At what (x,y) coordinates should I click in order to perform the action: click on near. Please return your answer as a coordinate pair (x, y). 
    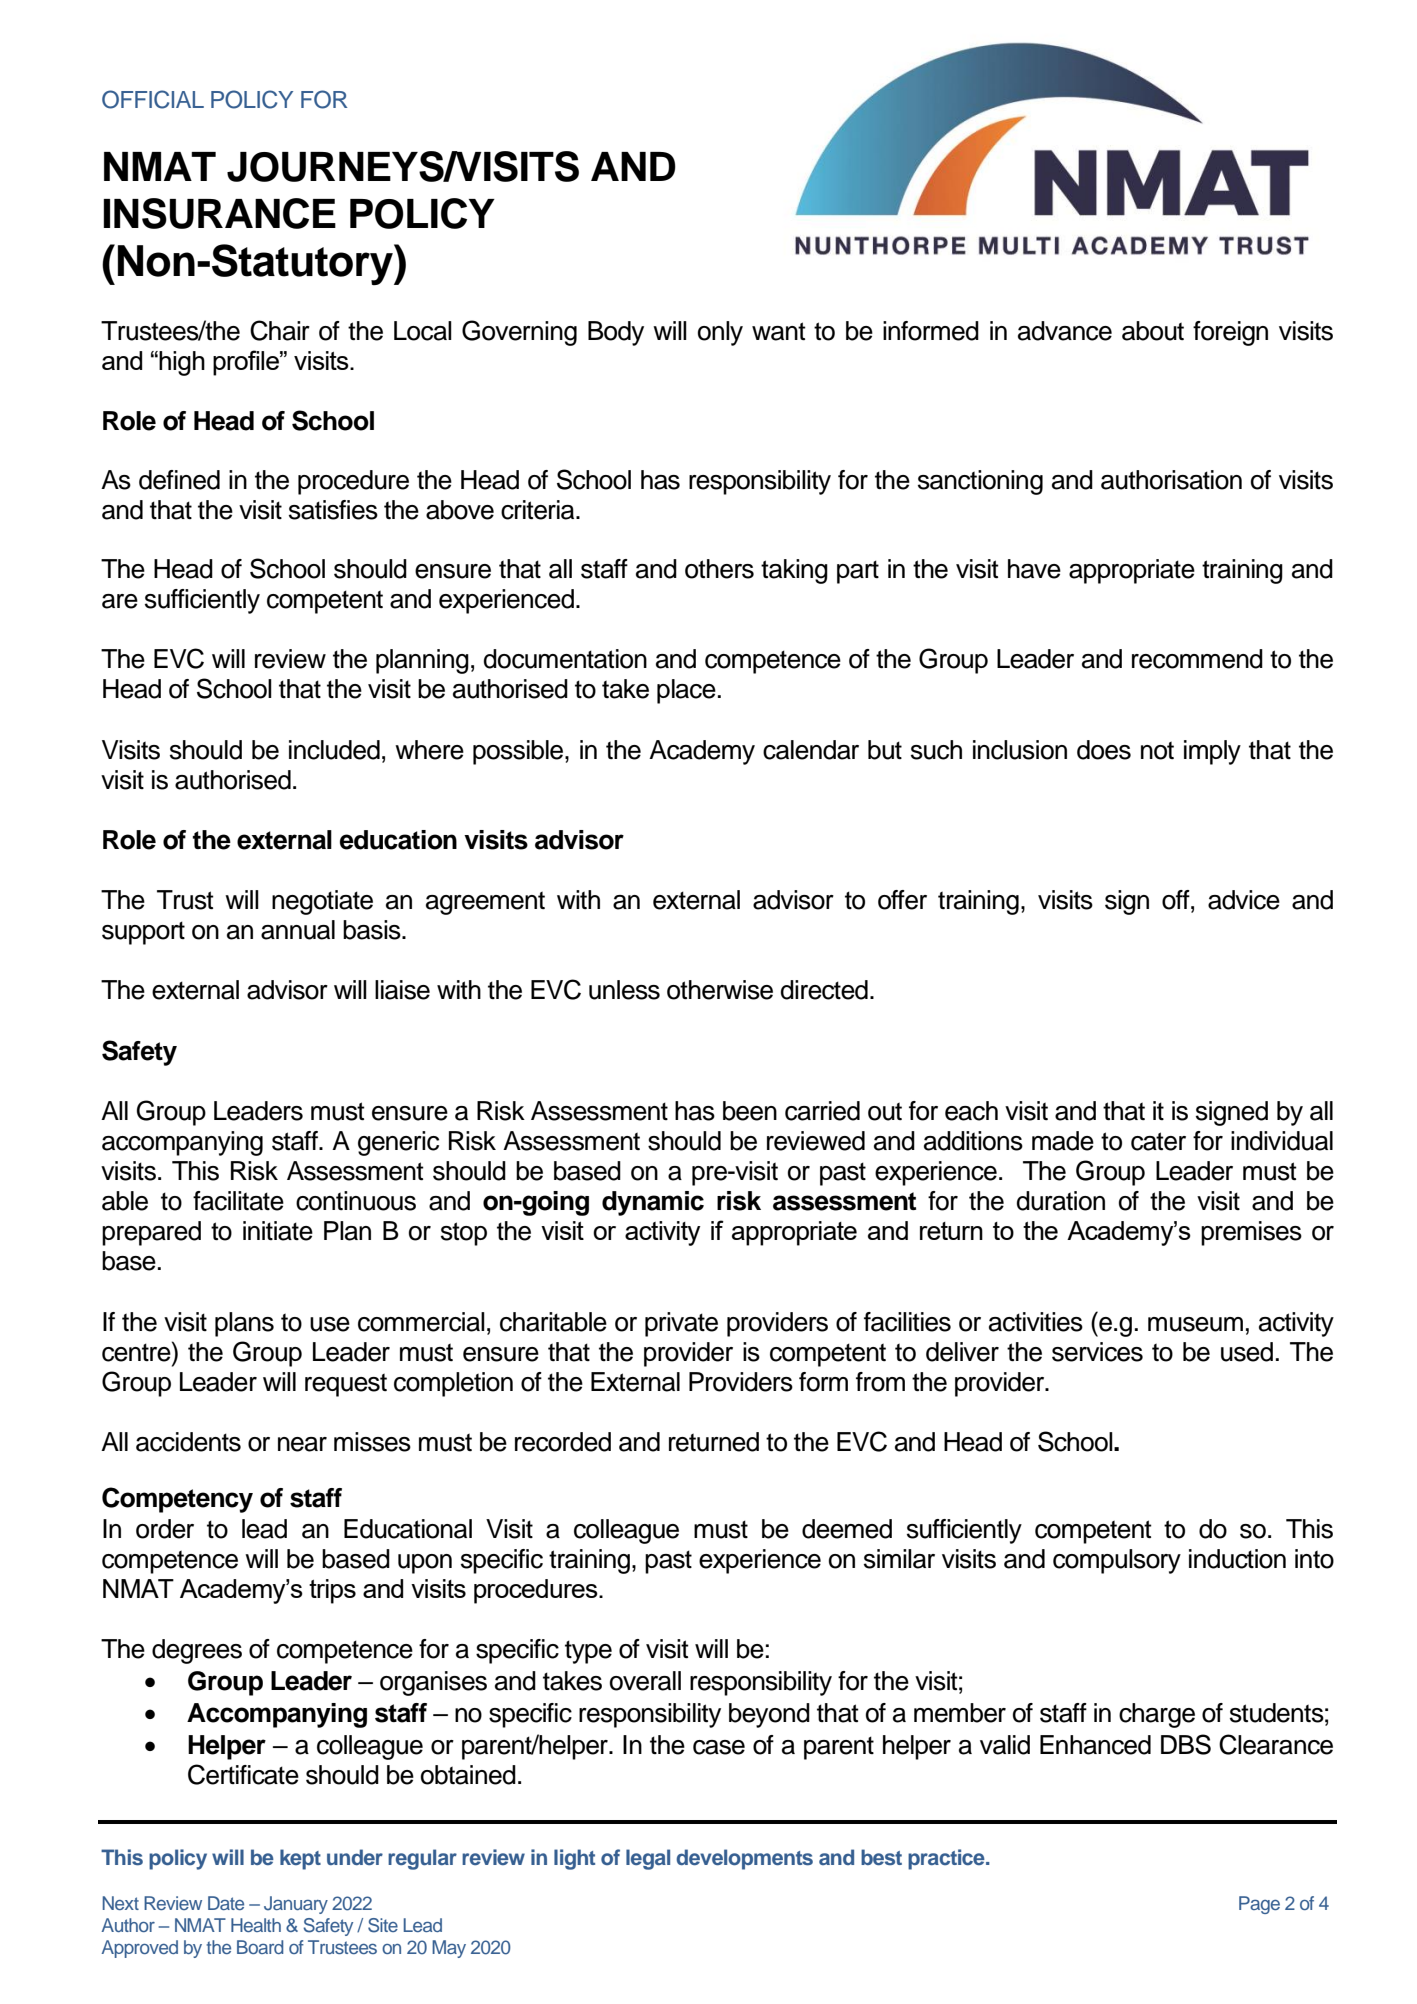
    Looking at the image, I should click on (302, 1444).
